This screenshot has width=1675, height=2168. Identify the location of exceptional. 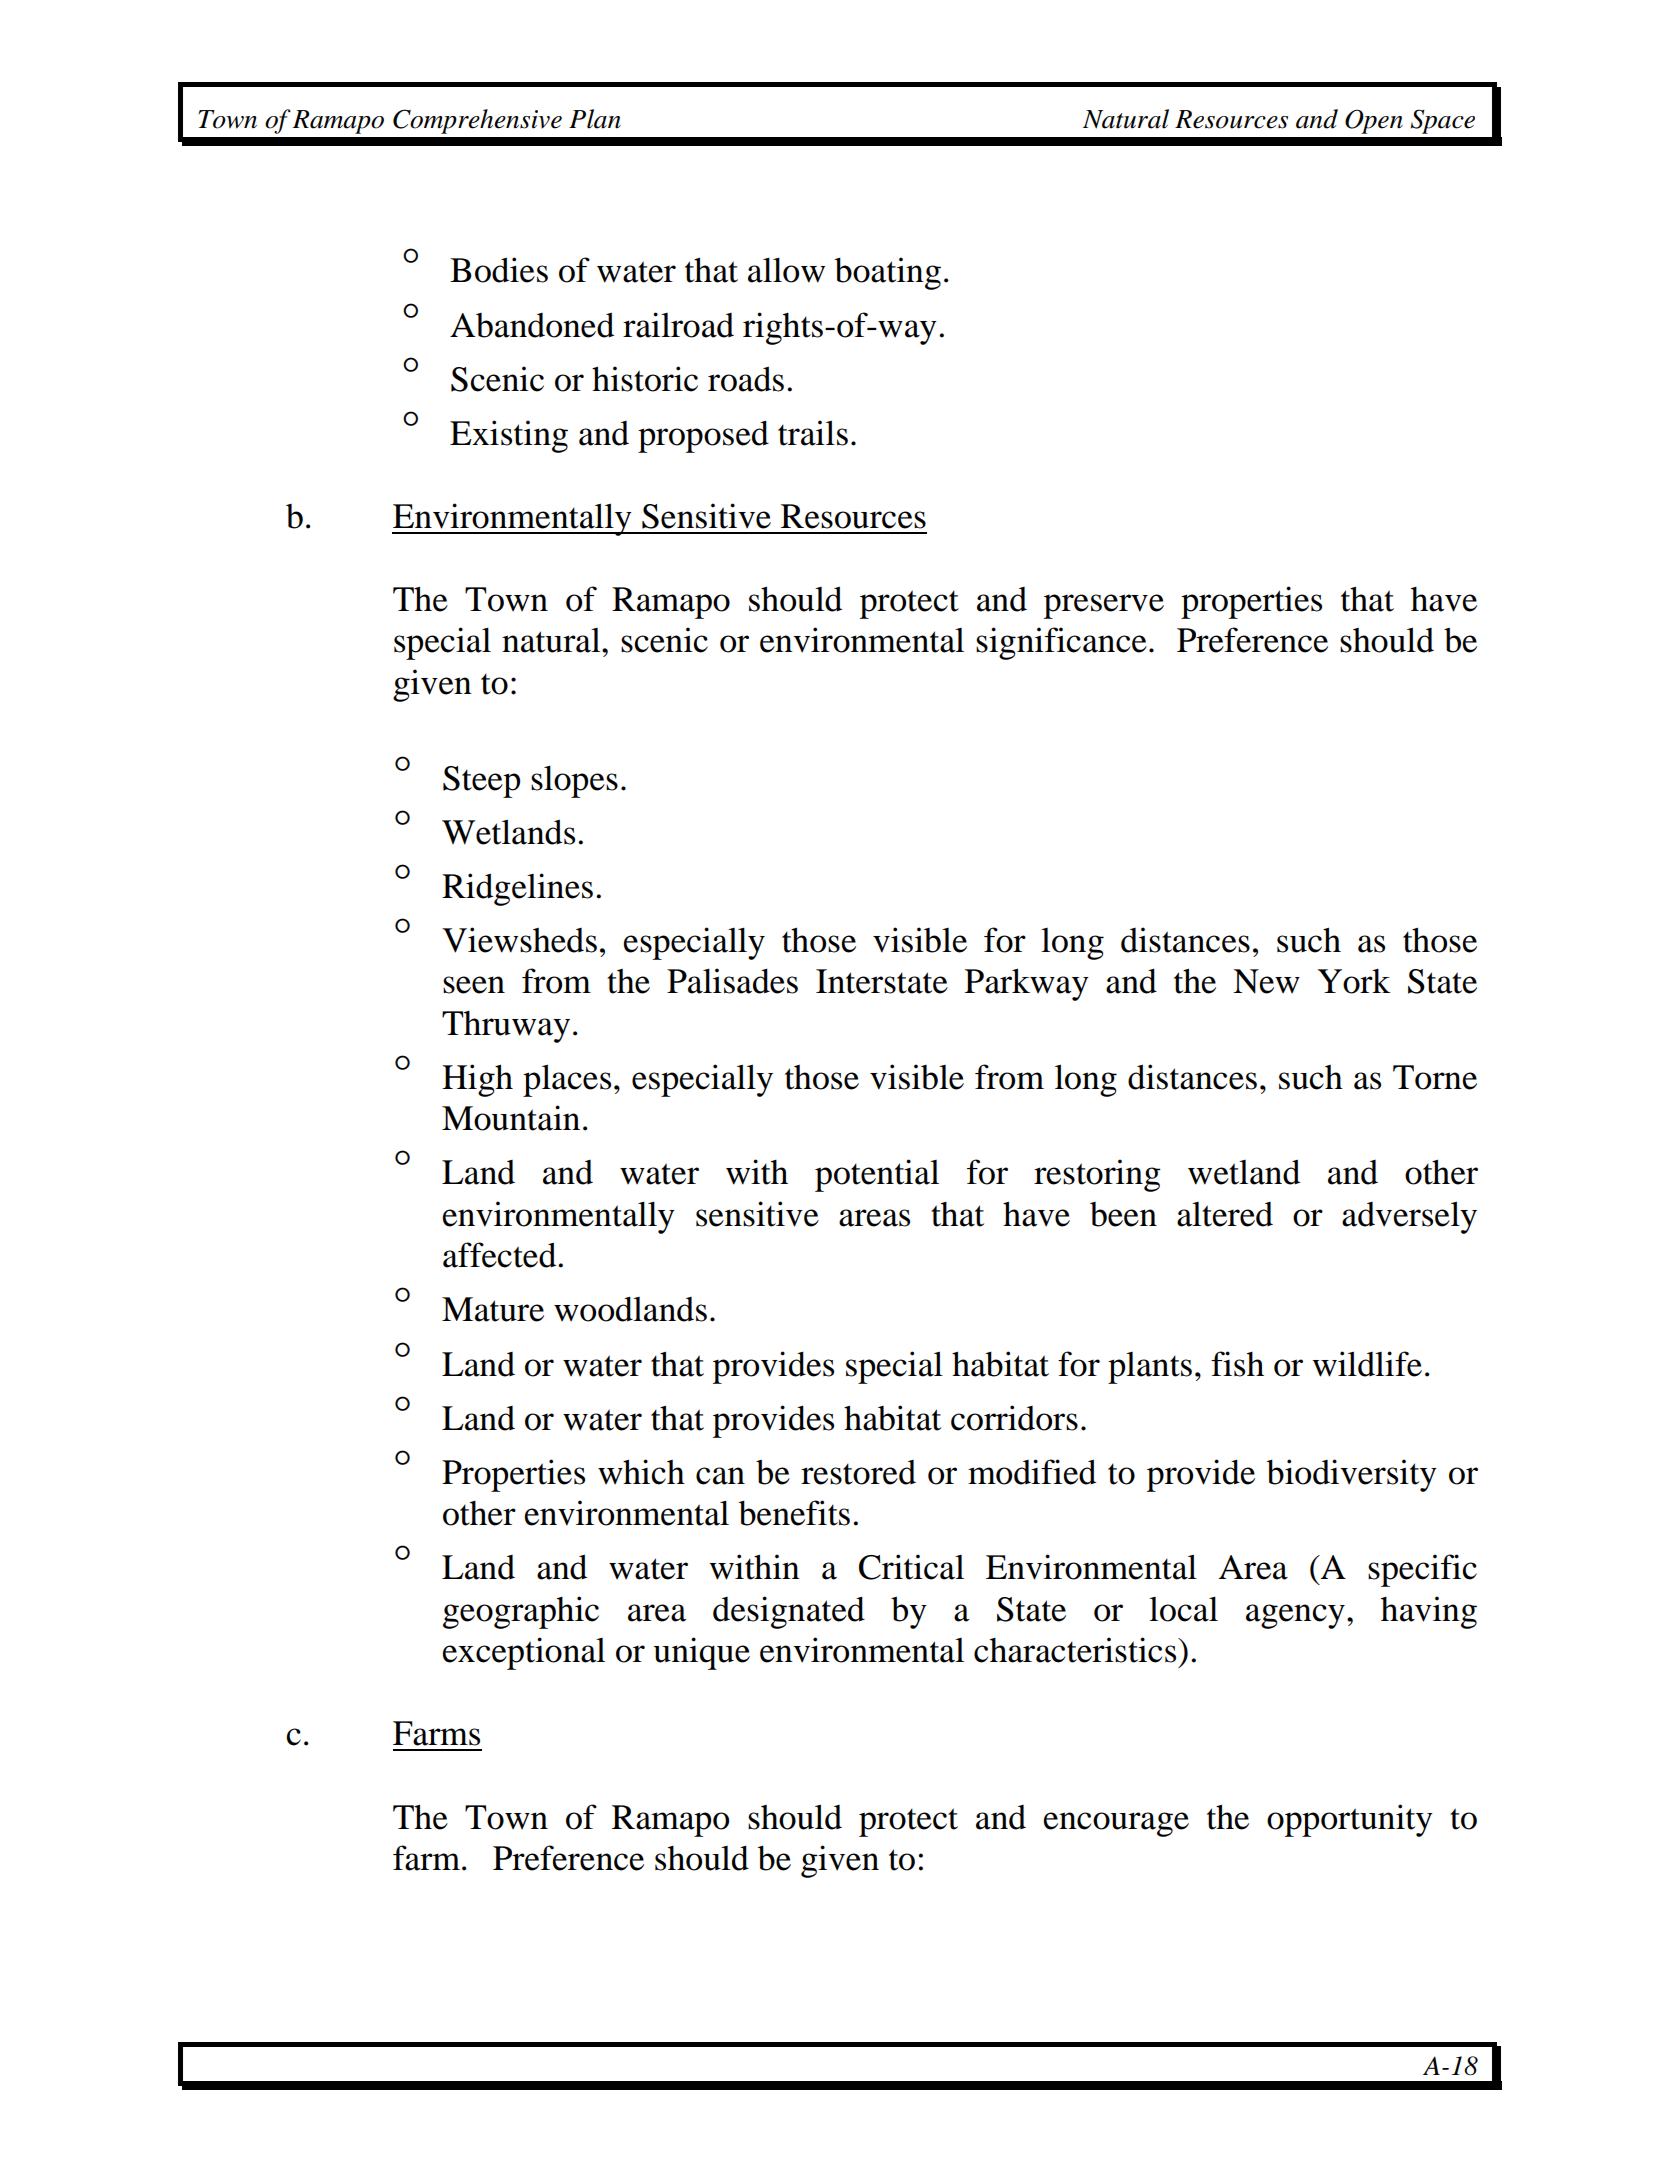
(523, 1653).
